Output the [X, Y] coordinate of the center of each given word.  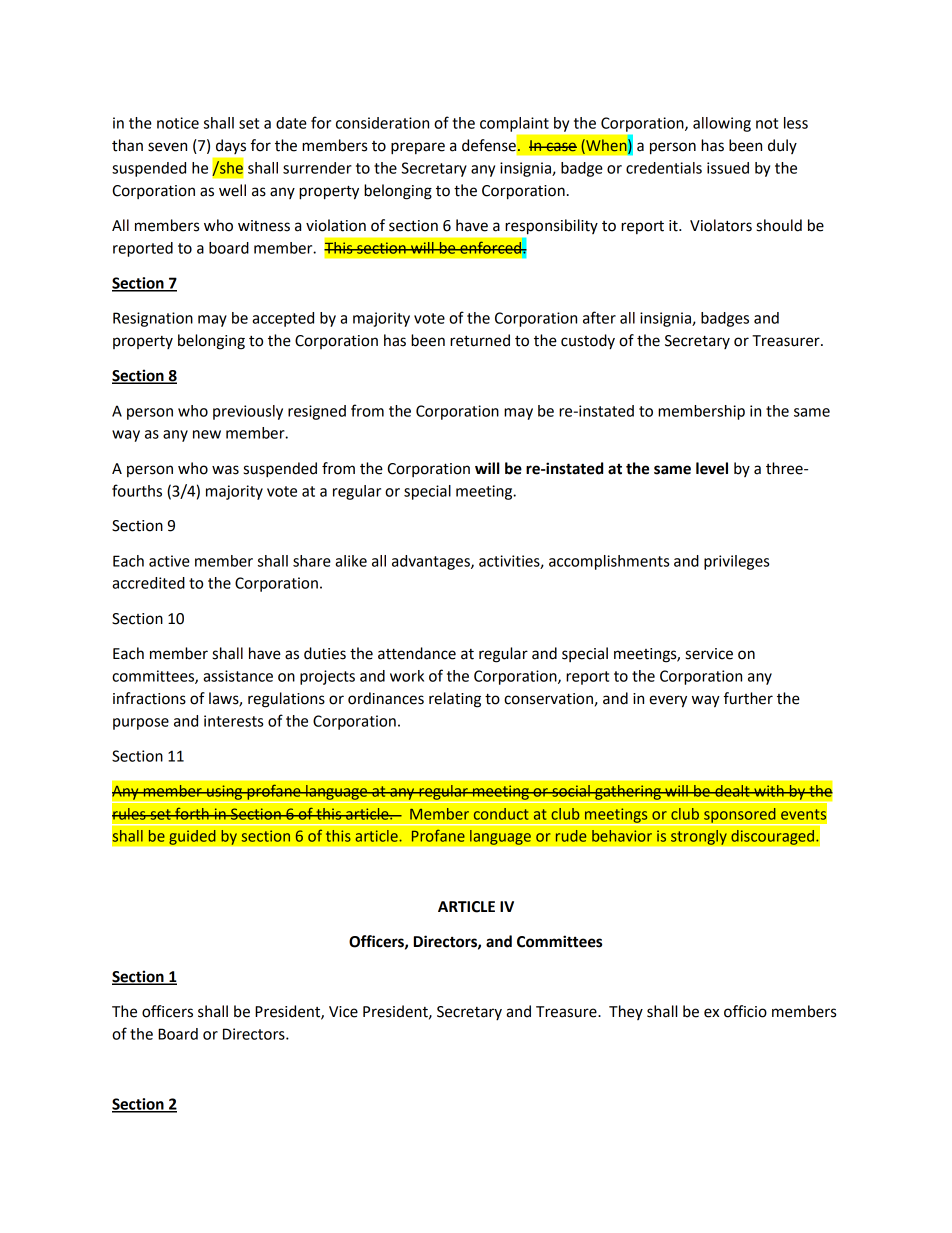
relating [455, 700]
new [207, 434]
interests [233, 721]
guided [192, 837]
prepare [418, 148]
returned [480, 340]
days [231, 146]
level [712, 468]
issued [728, 168]
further [748, 698]
